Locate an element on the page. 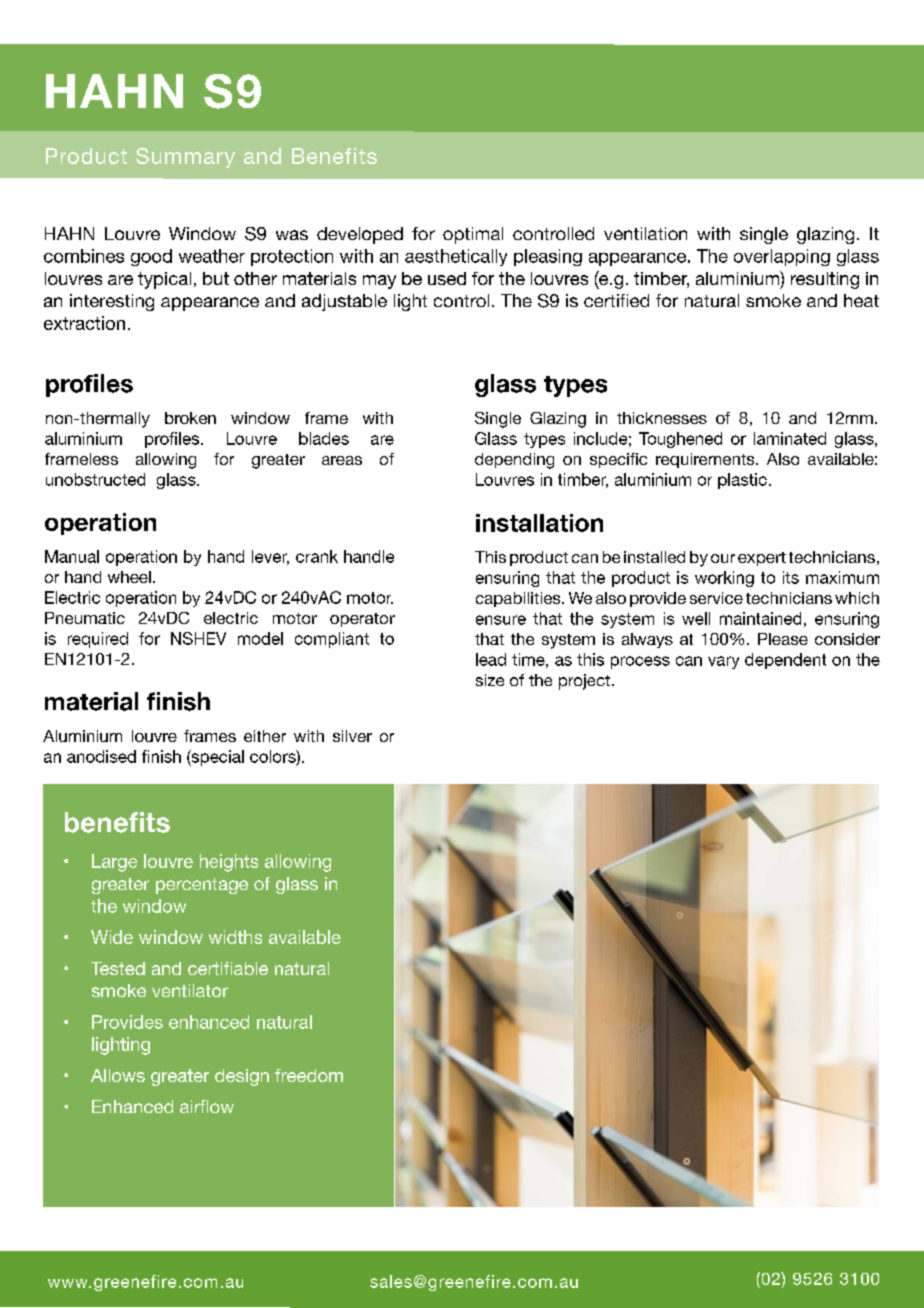 The width and height of the page is (924, 1308). ensure is located at coordinates (501, 620).
